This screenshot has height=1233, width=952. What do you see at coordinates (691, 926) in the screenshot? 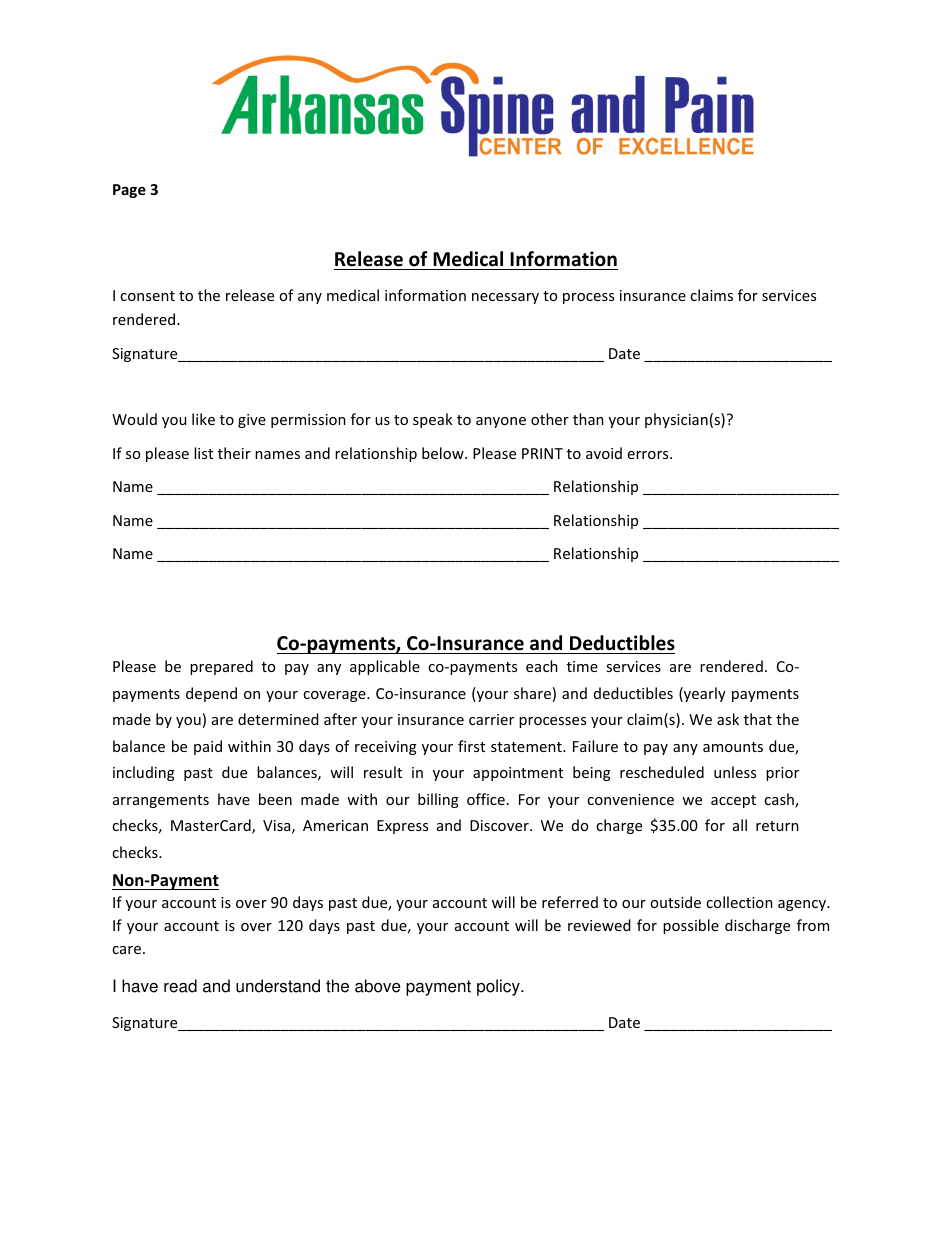
I see `possible` at bounding box center [691, 926].
